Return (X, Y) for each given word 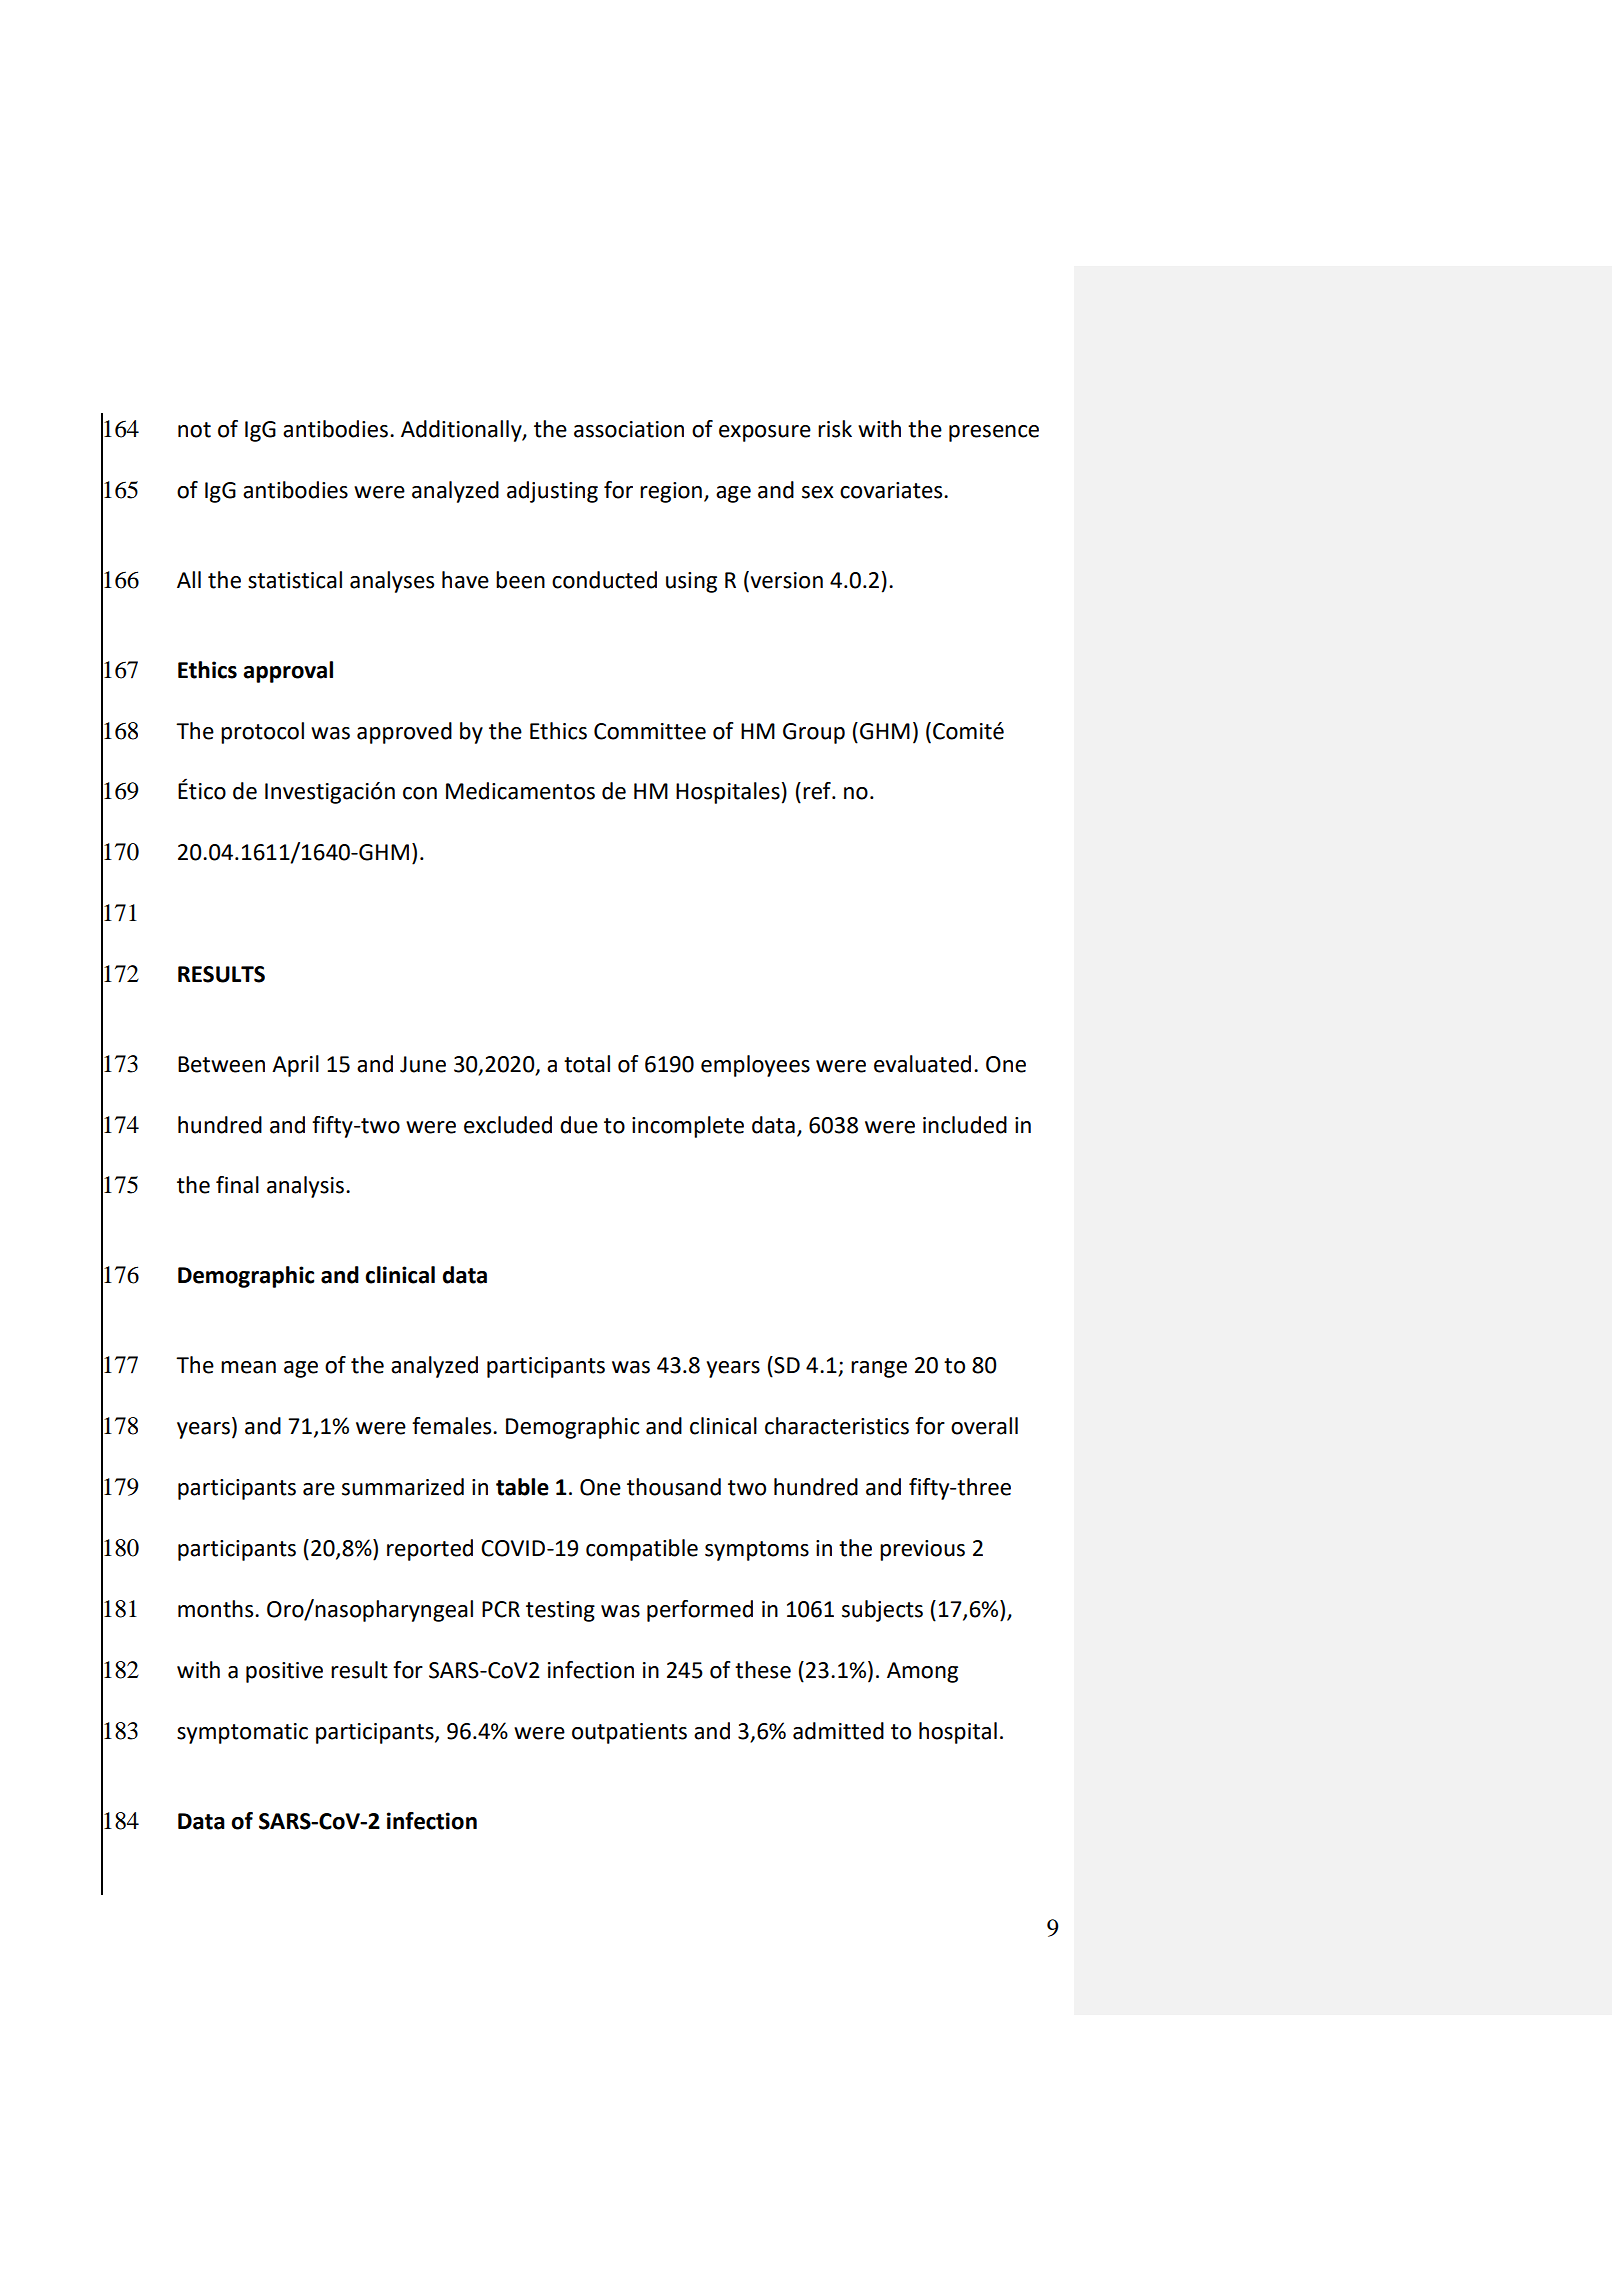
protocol (262, 733)
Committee (650, 731)
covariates (892, 490)
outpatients (629, 1733)
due (579, 1125)
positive (284, 1672)
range (879, 1369)
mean (248, 1367)
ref (818, 791)
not (194, 430)
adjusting (552, 492)
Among (922, 1672)
